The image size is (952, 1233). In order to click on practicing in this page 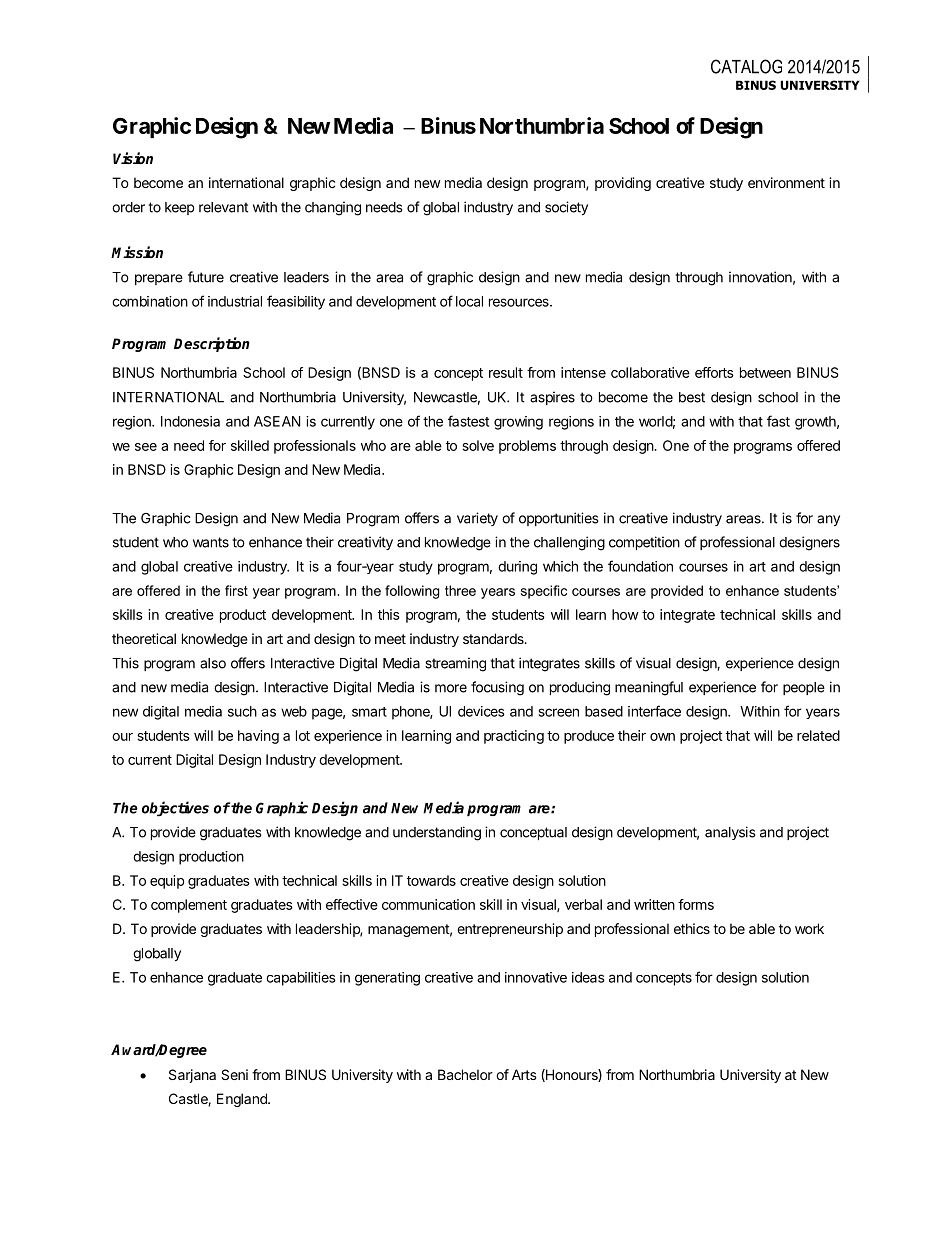, I will do `click(514, 737)`.
